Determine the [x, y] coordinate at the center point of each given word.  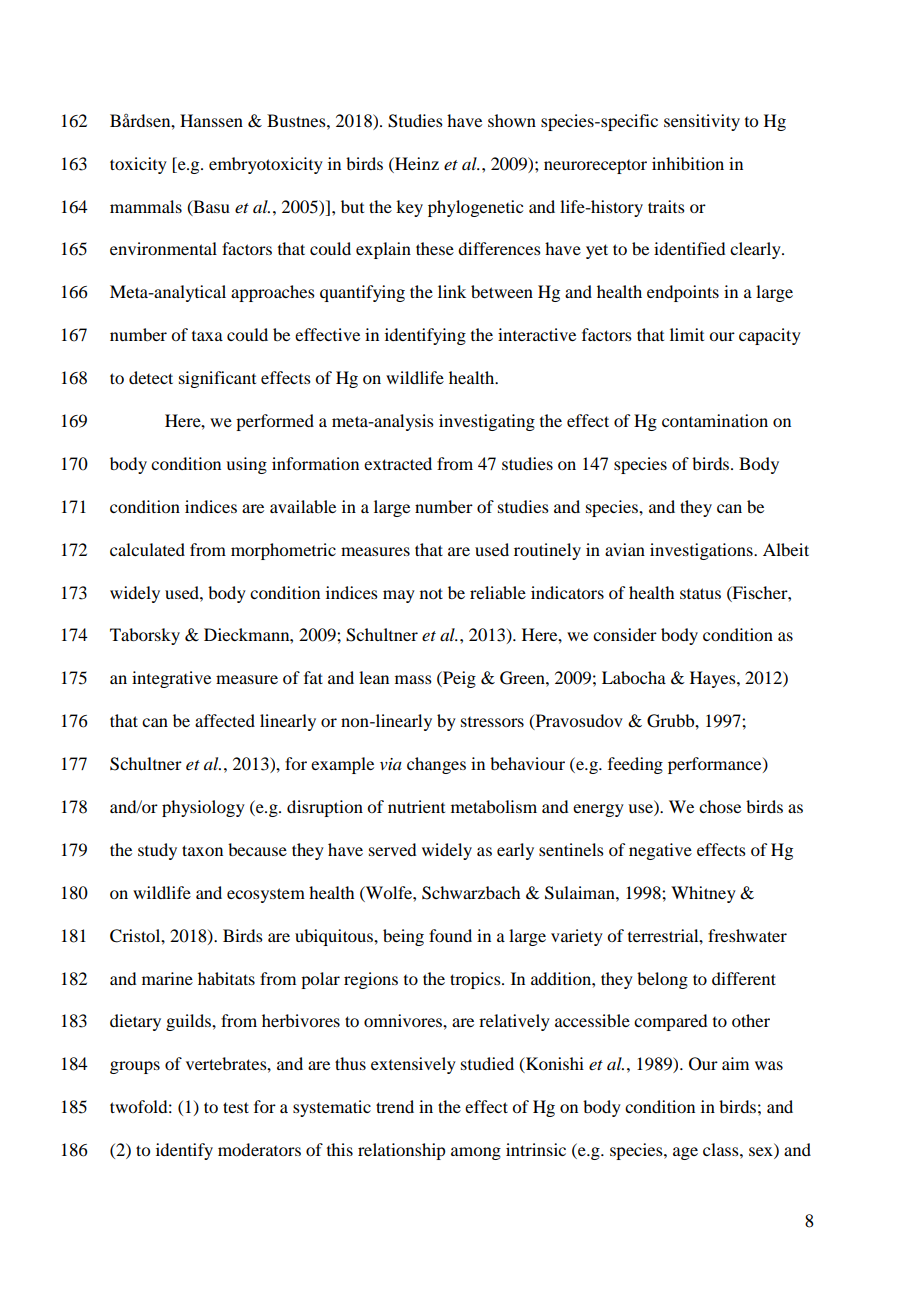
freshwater [747, 935]
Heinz [416, 163]
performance [716, 765]
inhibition [688, 163]
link [452, 291]
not [431, 593]
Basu [210, 207]
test [236, 1107]
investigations [702, 551]
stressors [492, 722]
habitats [226, 978]
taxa [207, 336]
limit [687, 334]
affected [225, 720]
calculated [147, 549]
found [450, 935]
